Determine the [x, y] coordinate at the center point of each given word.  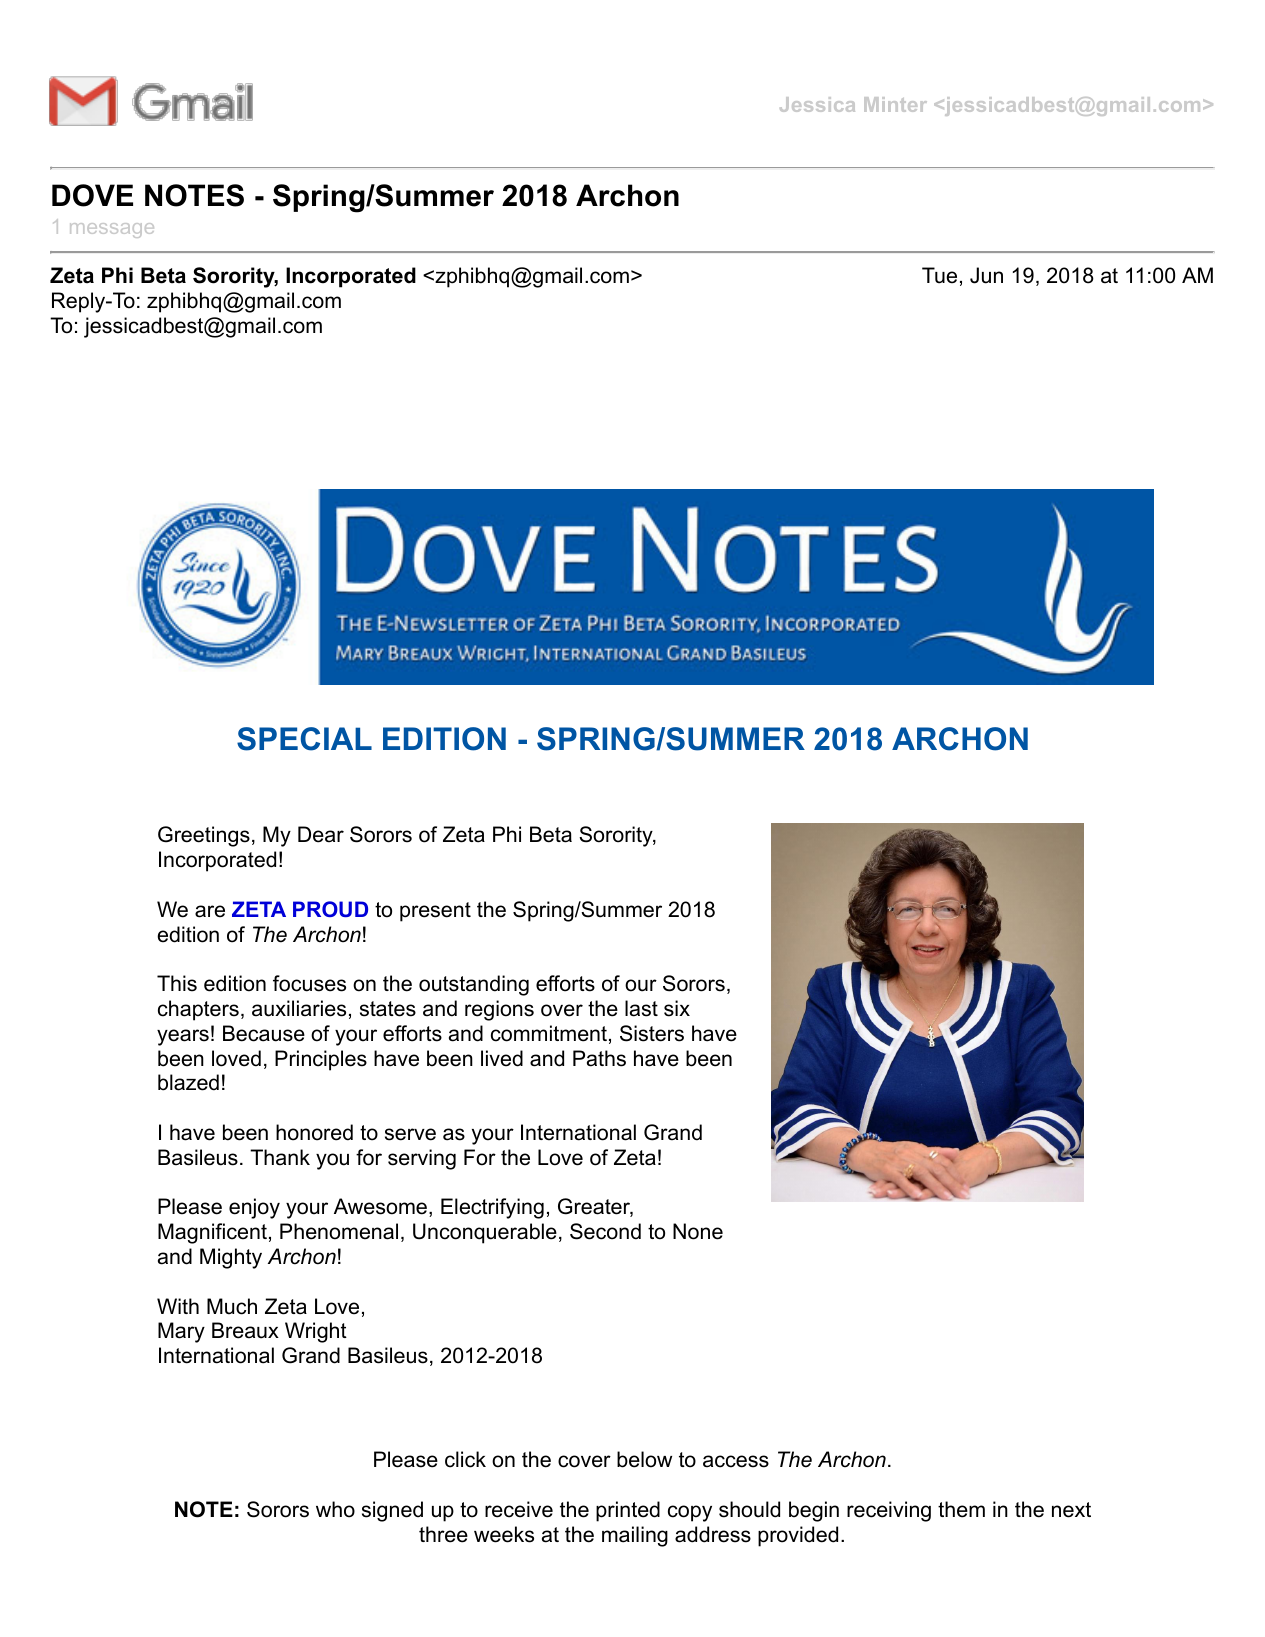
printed [628, 1511]
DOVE [92, 195]
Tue [939, 275]
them [961, 1509]
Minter [895, 104]
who [335, 1509]
